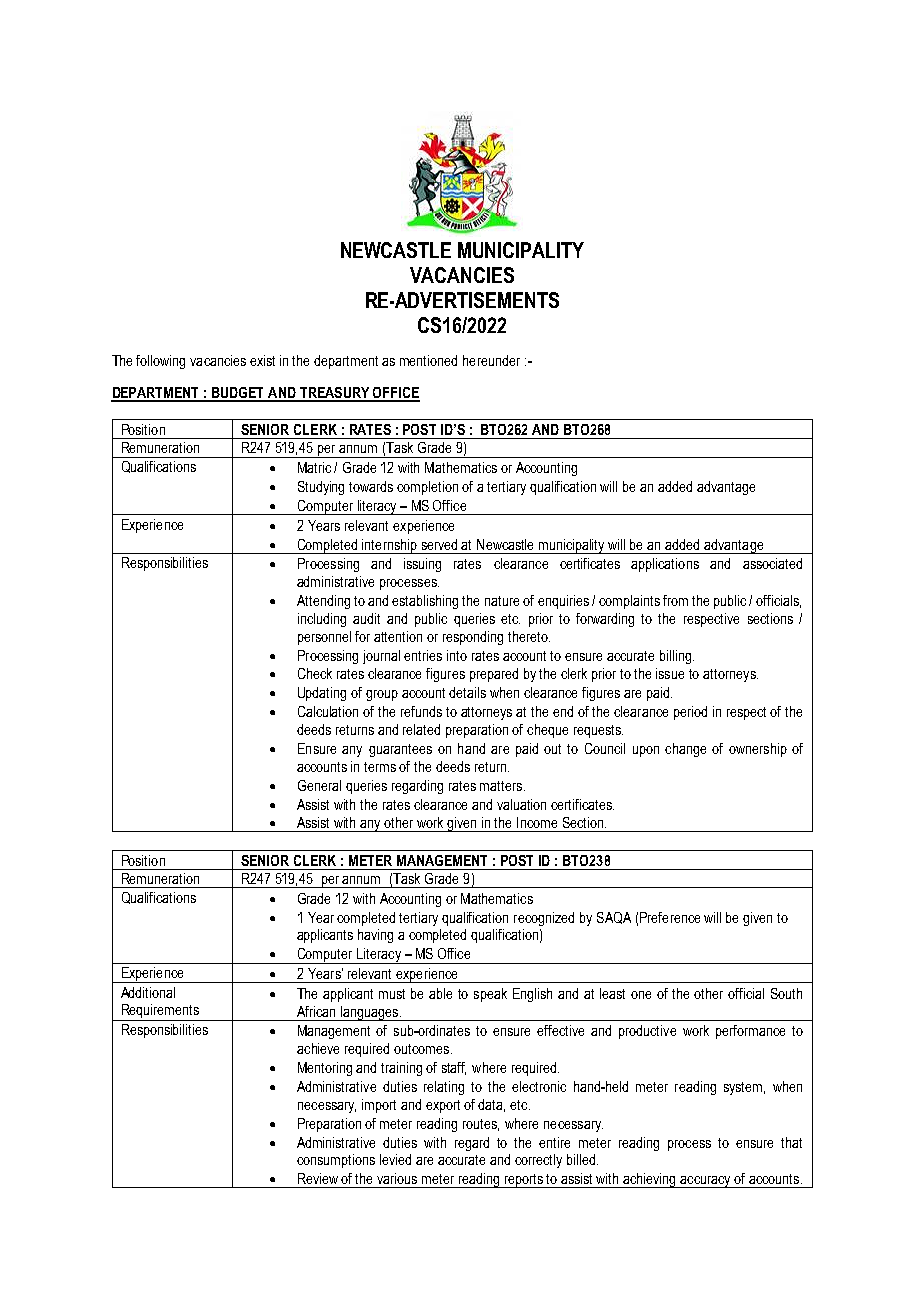  What do you see at coordinates (481, 1125) in the document?
I see `routes` at bounding box center [481, 1125].
